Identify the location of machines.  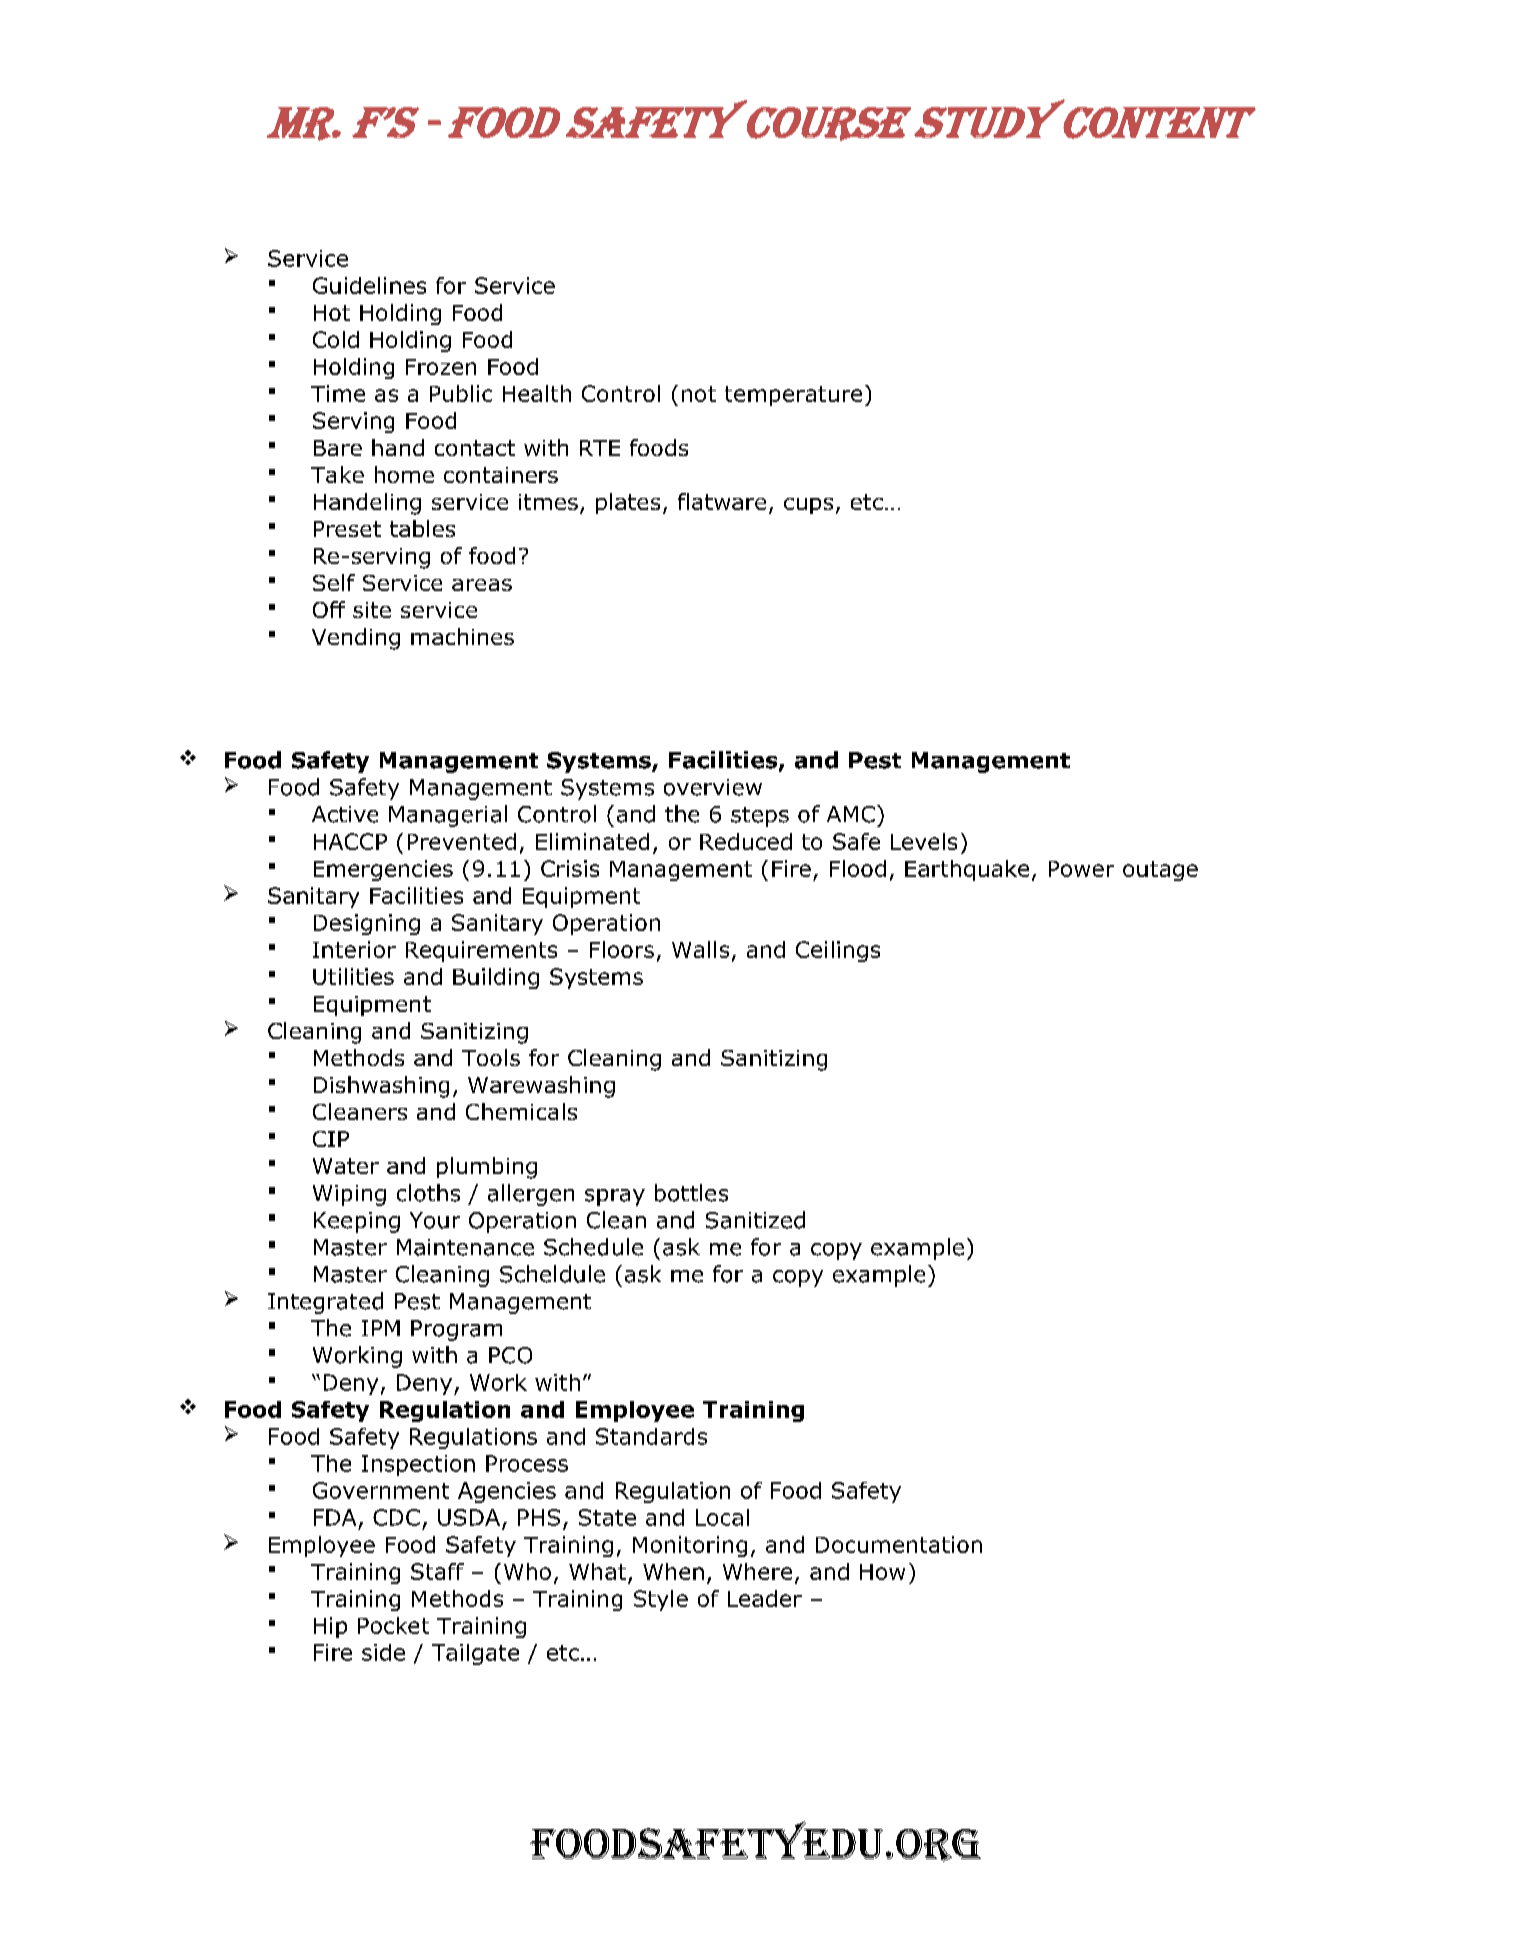
(462, 636).
